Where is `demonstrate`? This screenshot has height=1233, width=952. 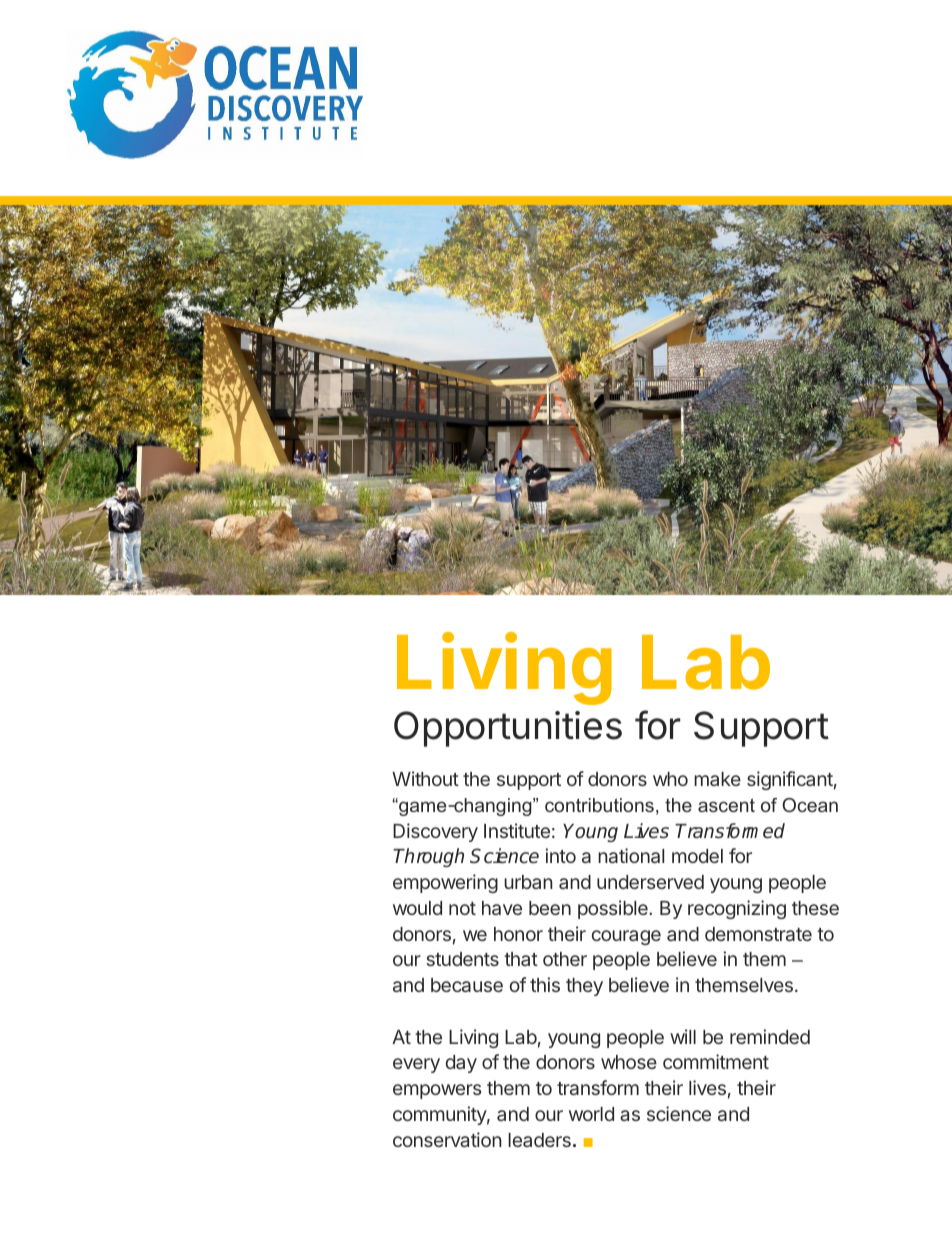
demonstrate is located at coordinates (758, 934).
